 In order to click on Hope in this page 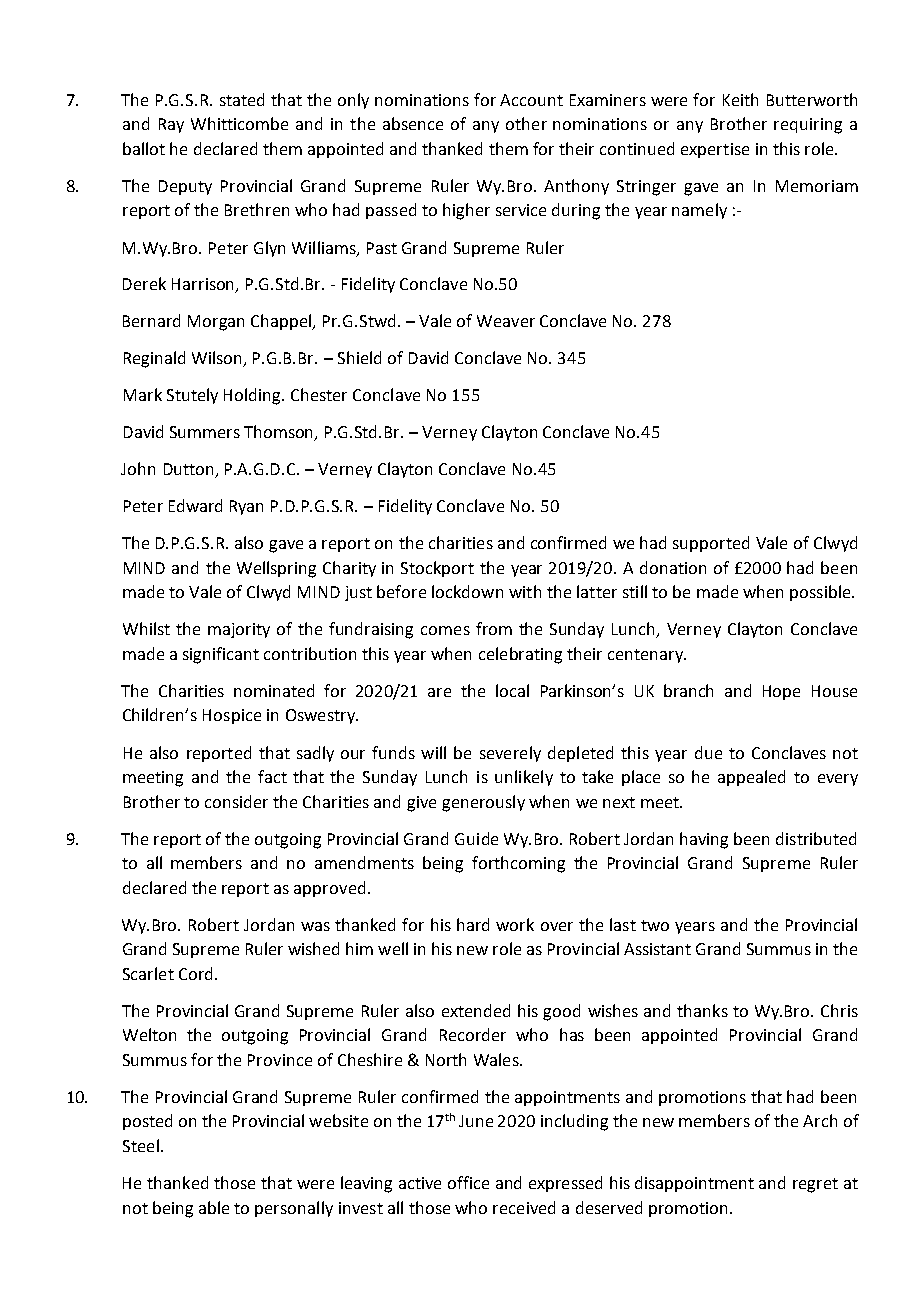, I will do `click(781, 692)`.
